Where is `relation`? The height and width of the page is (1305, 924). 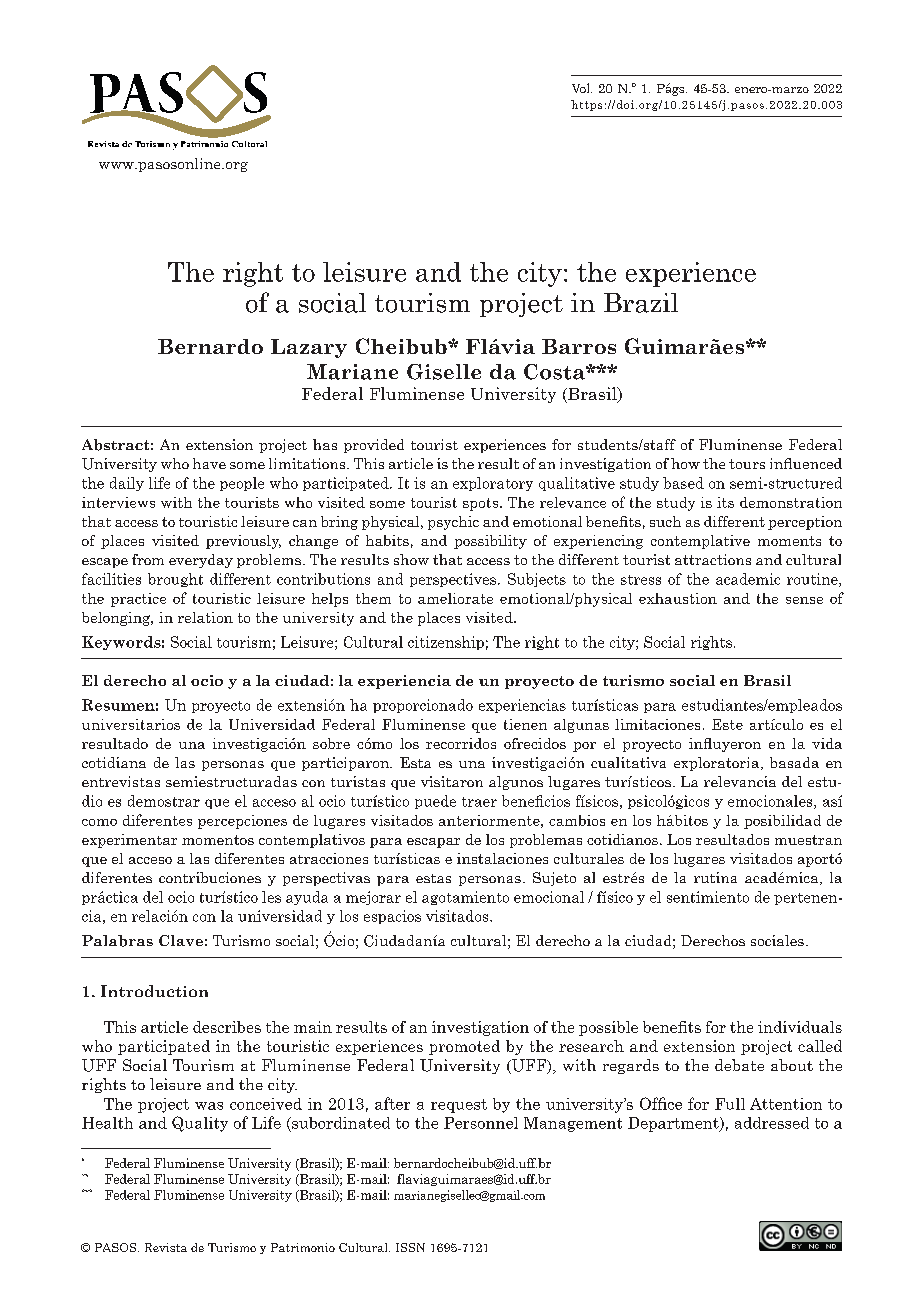
relation is located at coordinates (205, 617).
